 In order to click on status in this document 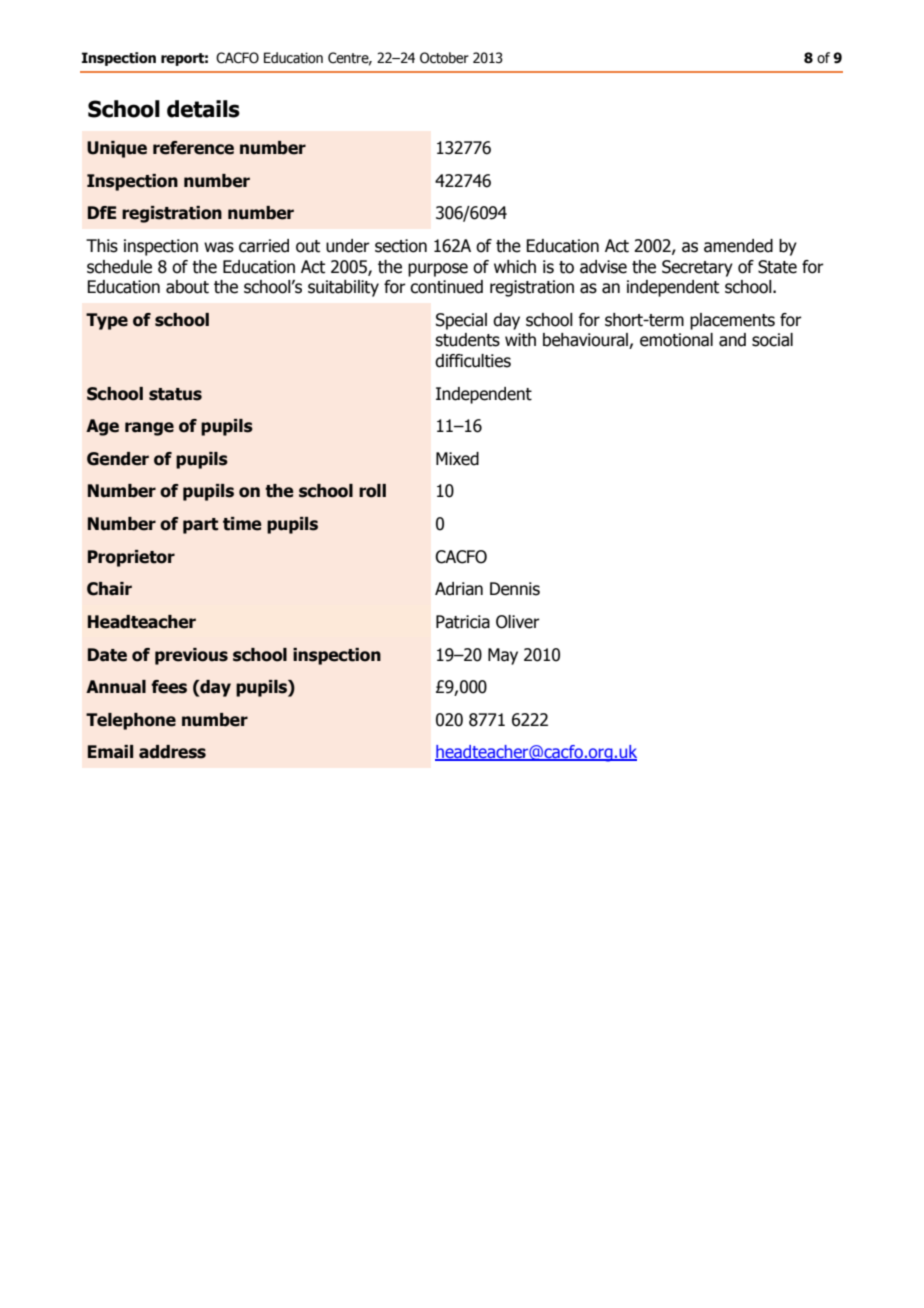, I will do `click(175, 394)`.
